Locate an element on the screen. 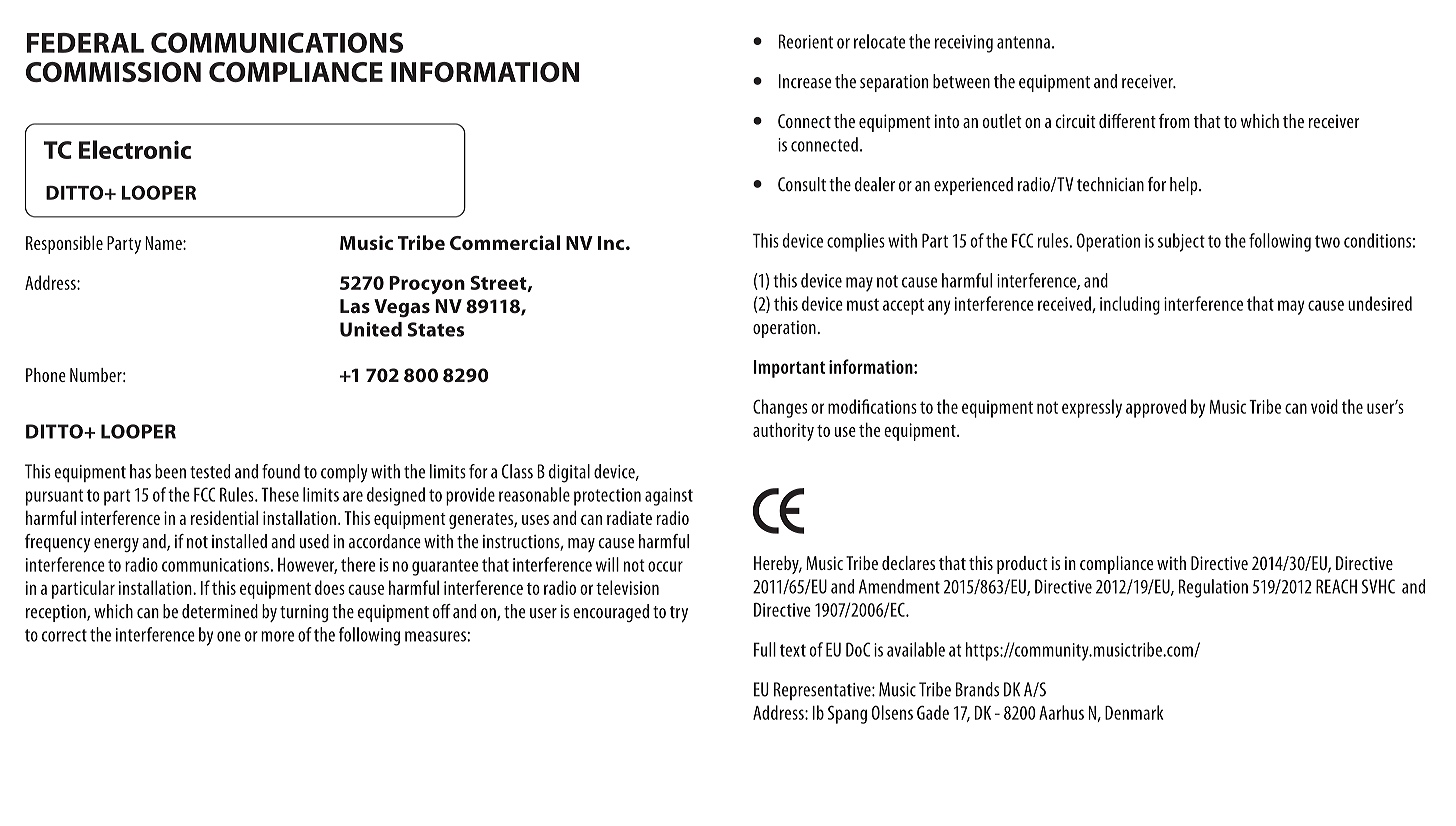 Image resolution: width=1456 pixels, height=826 pixels. approved is located at coordinates (1156, 408).
